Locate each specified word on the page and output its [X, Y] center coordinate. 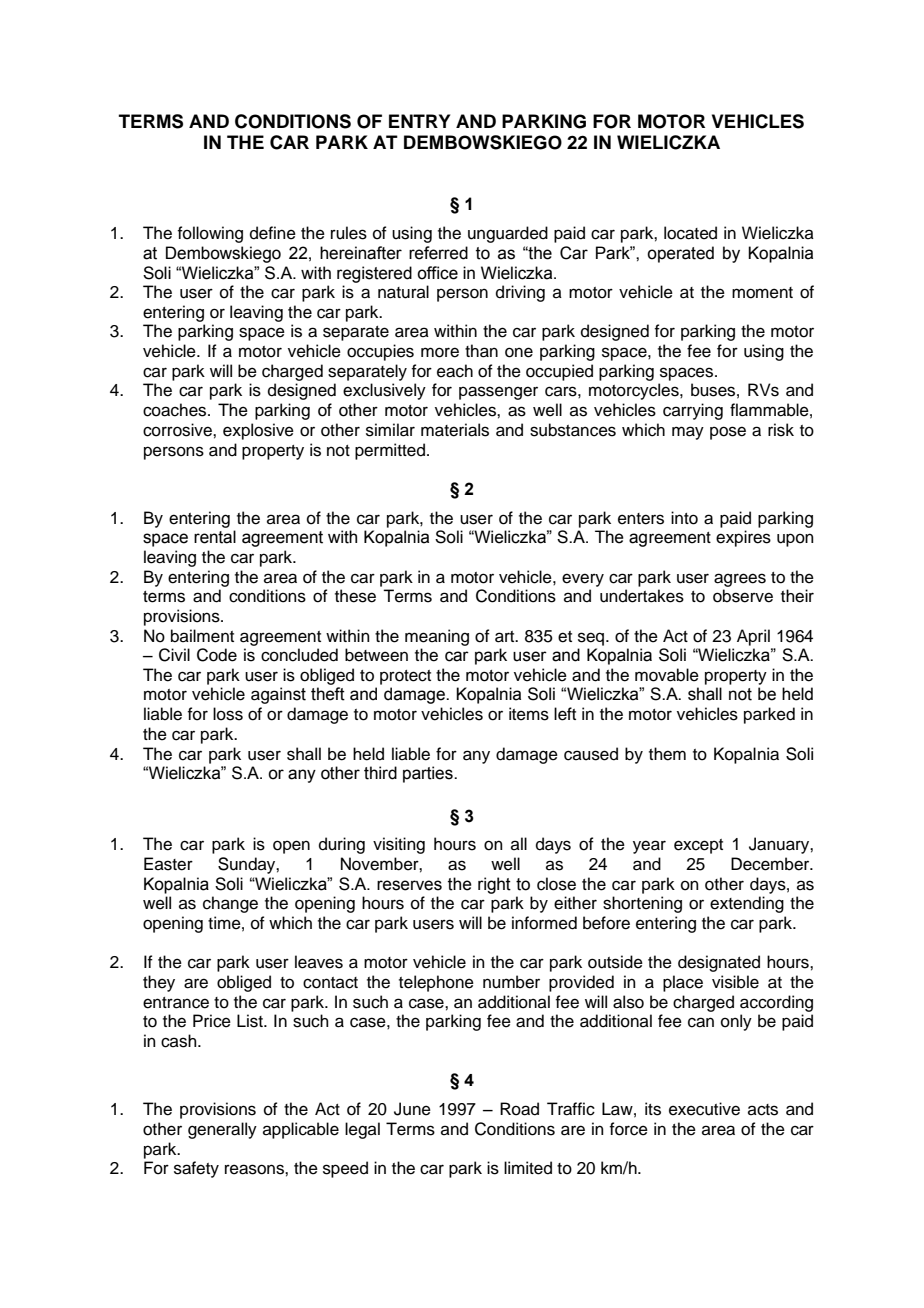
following [210, 234]
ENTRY [419, 121]
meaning [437, 637]
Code [217, 655]
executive [704, 1109]
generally [222, 1130]
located [690, 233]
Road [519, 1109]
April [753, 637]
